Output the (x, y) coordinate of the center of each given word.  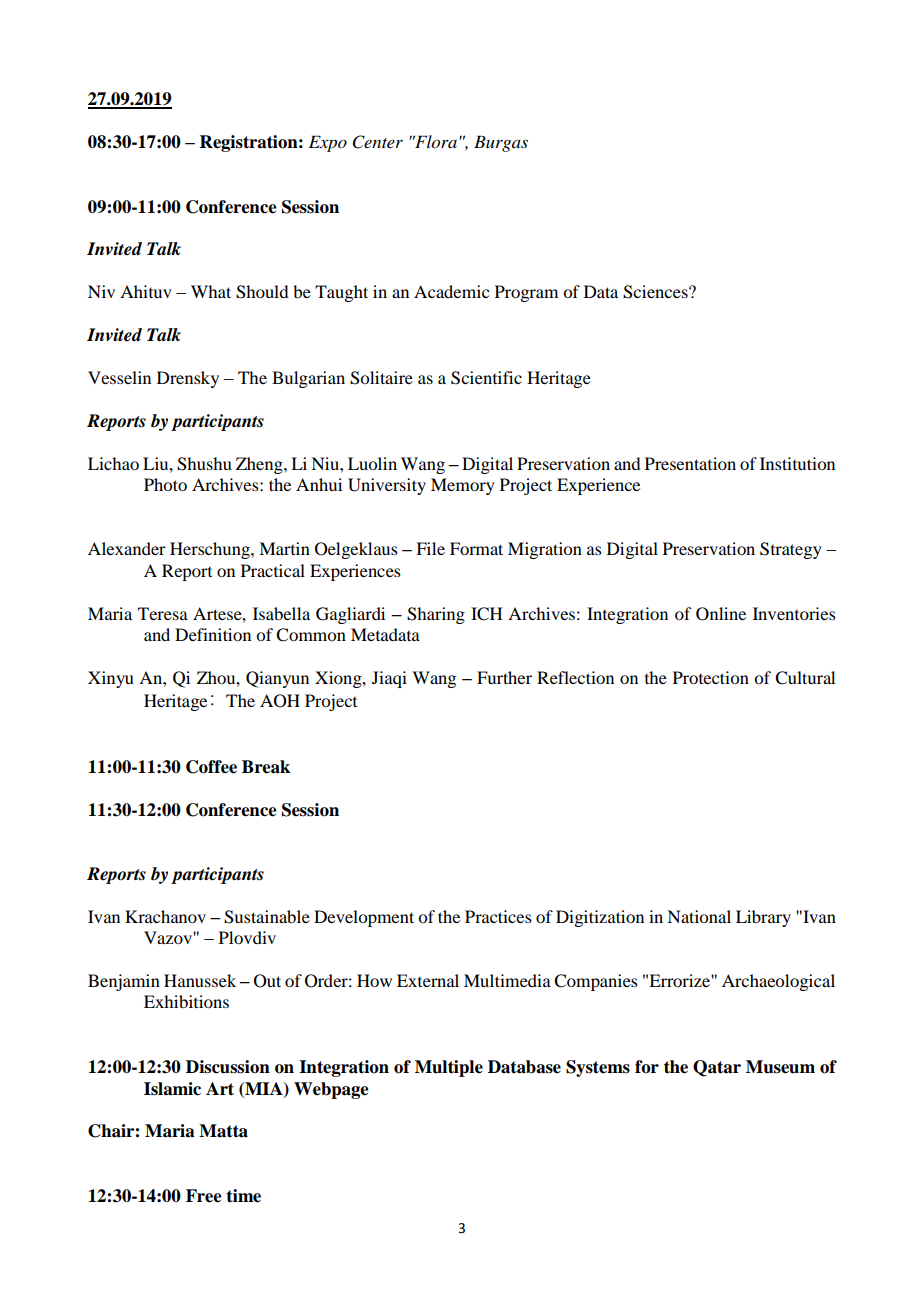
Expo (328, 143)
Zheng (260, 465)
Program (526, 293)
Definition (213, 634)
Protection (711, 677)
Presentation (690, 463)
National (699, 916)
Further (504, 677)
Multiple (449, 1068)
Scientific (486, 378)
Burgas (501, 143)
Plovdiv (247, 937)
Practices (498, 916)
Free (204, 1196)
